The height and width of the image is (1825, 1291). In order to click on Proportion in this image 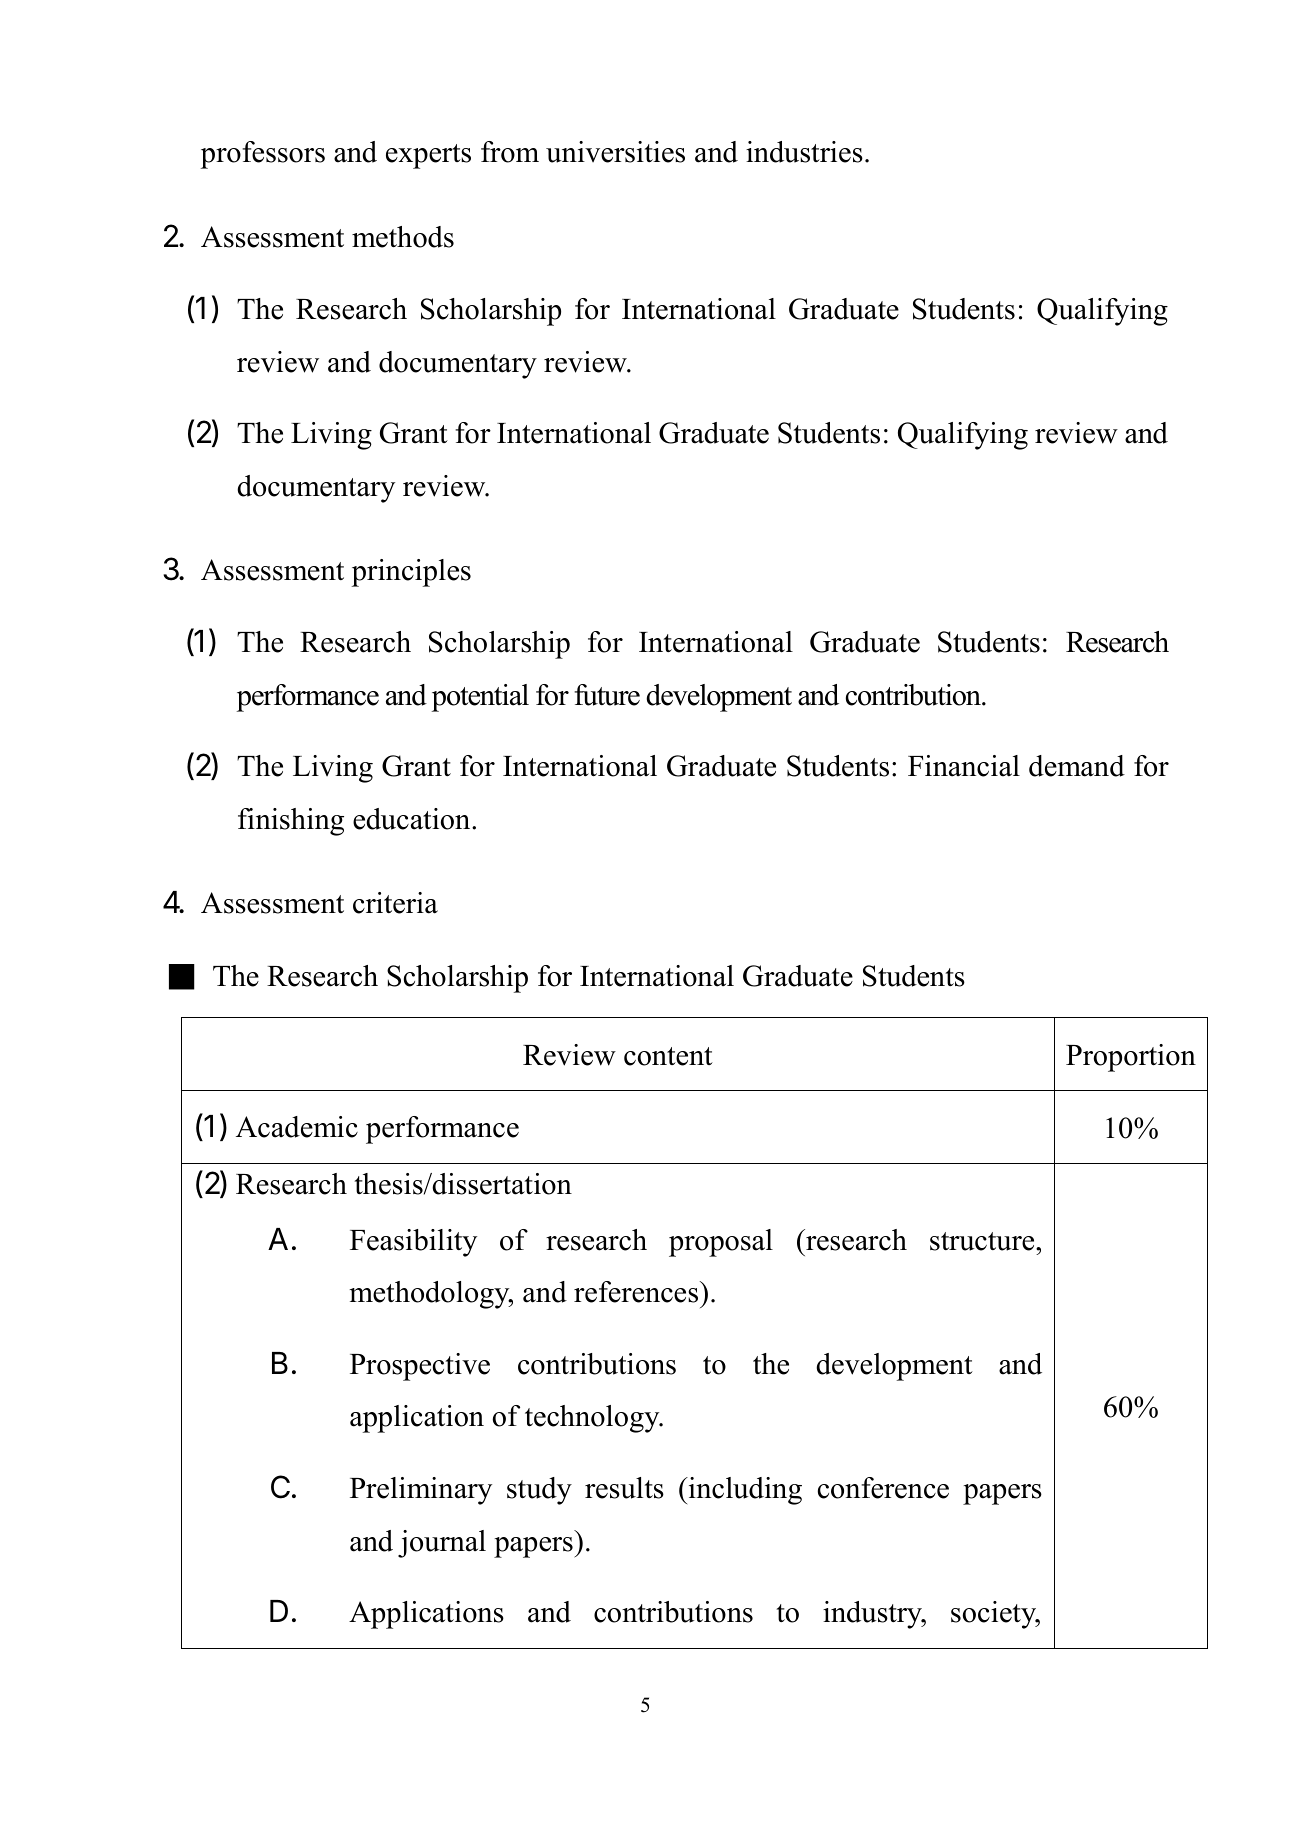, I will do `click(1131, 1058)`.
